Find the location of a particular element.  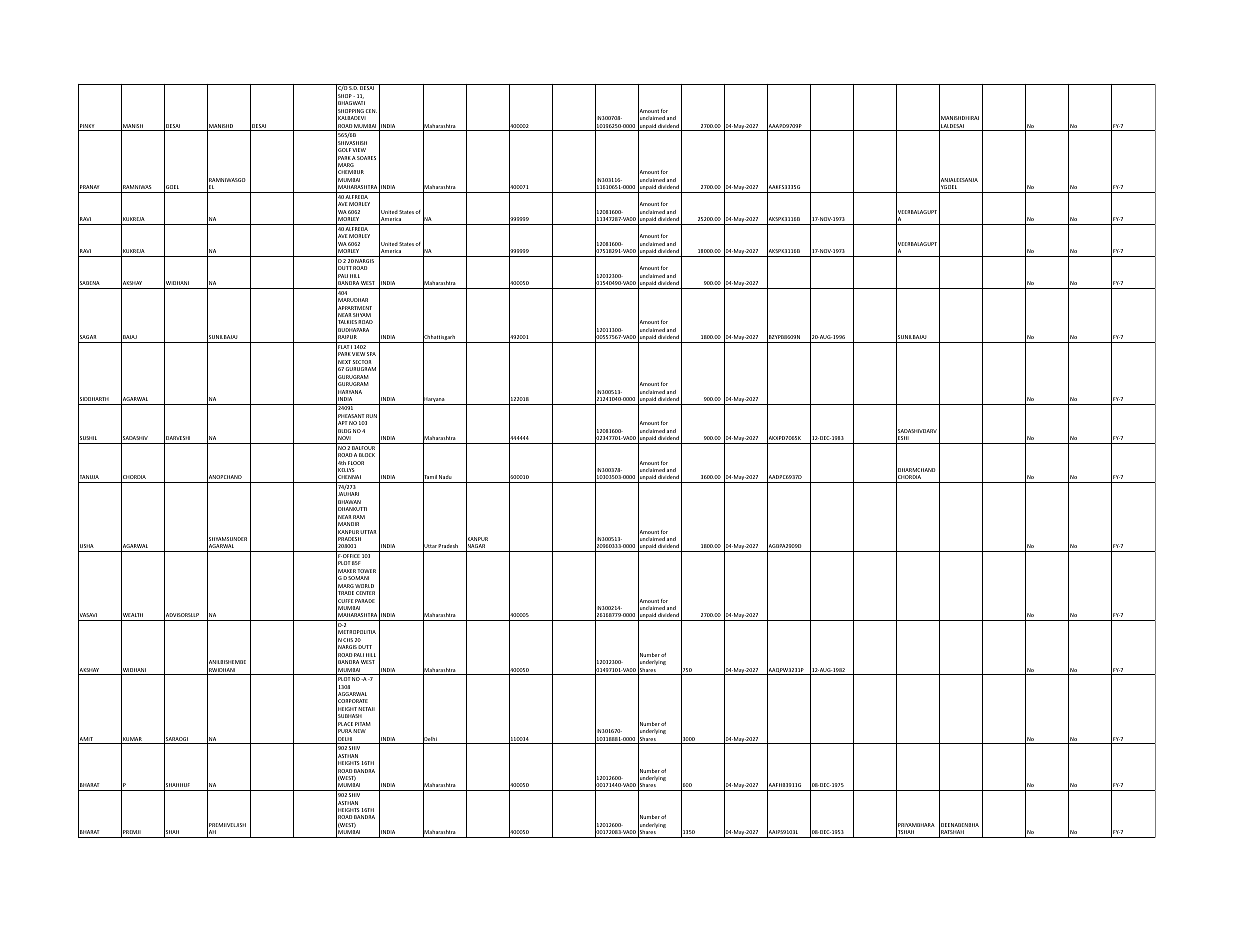

FLOOR is located at coordinates (356, 463).
